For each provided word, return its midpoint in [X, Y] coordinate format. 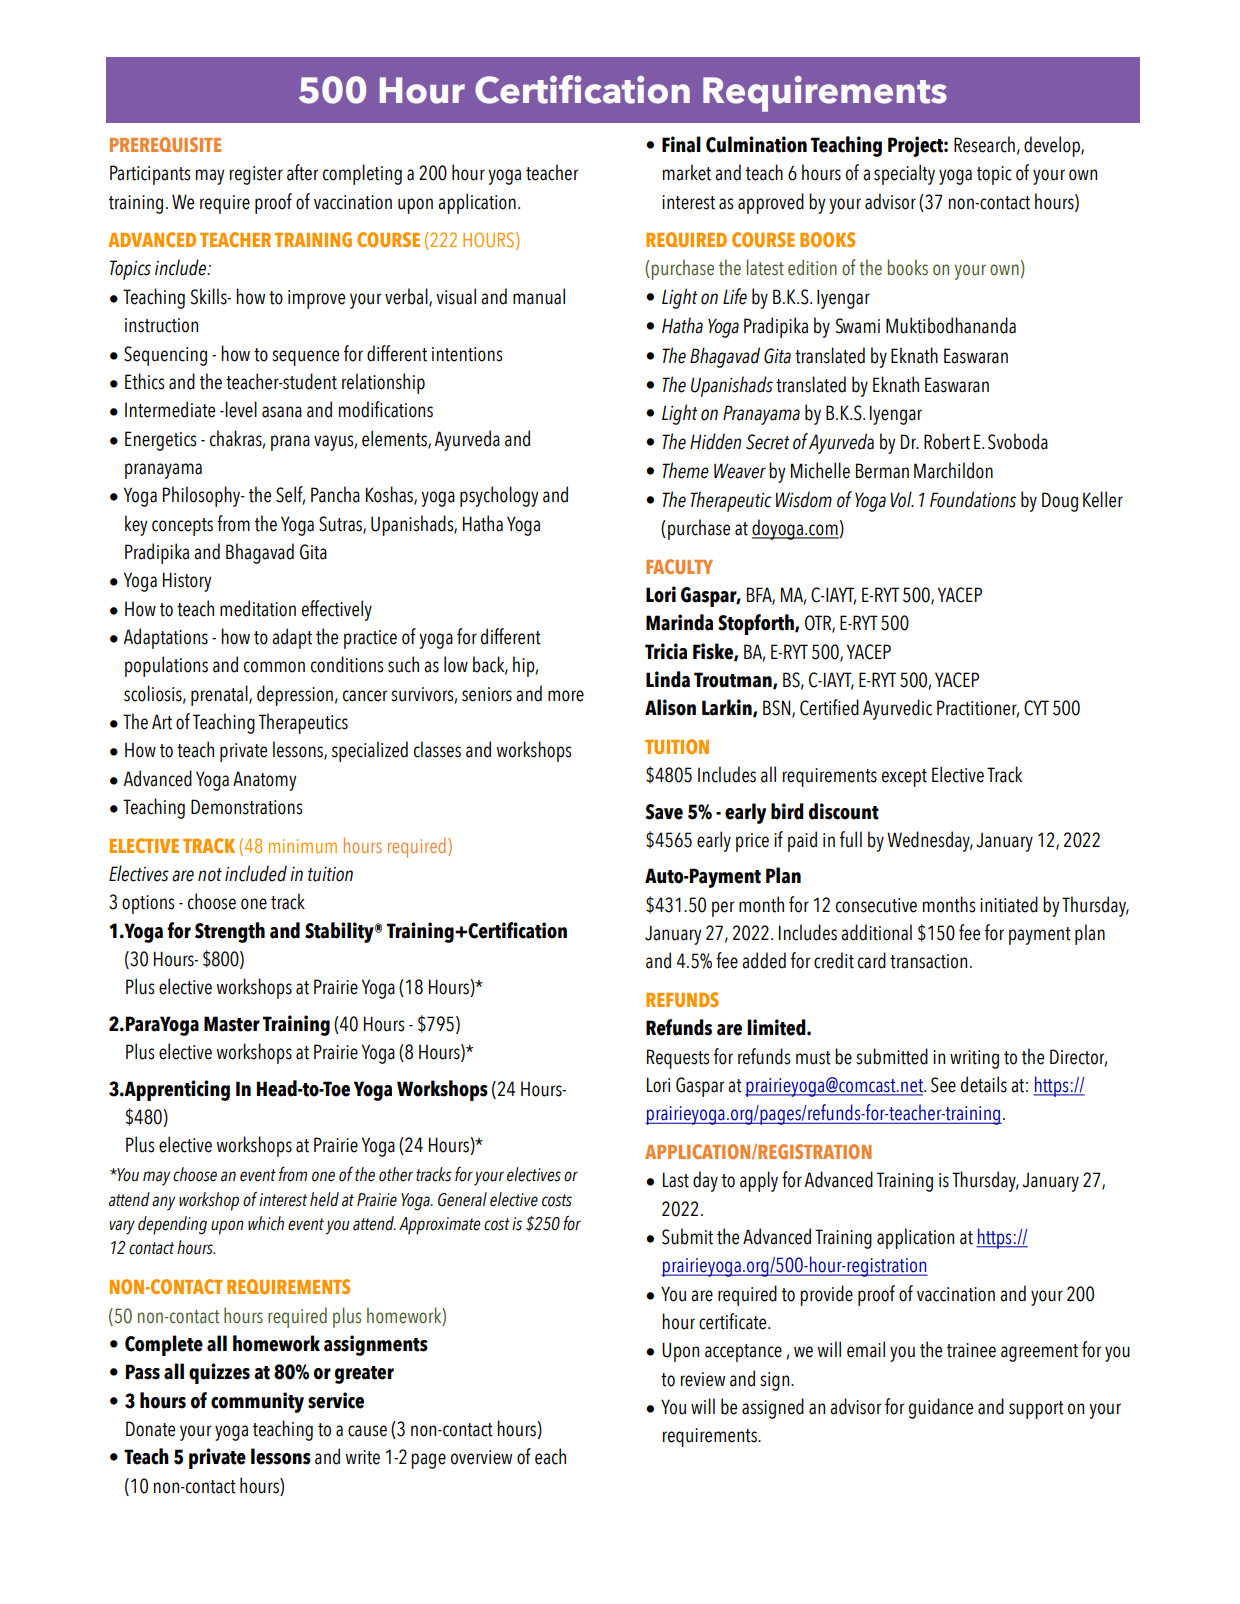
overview [481, 1457]
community [257, 1402]
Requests [678, 1059]
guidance [941, 1408]
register [256, 175]
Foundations [973, 499]
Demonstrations [246, 807]
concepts [182, 527]
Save [664, 812]
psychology [499, 496]
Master [232, 1024]
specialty [904, 174]
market [687, 172]
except [904, 778]
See [943, 1085]
